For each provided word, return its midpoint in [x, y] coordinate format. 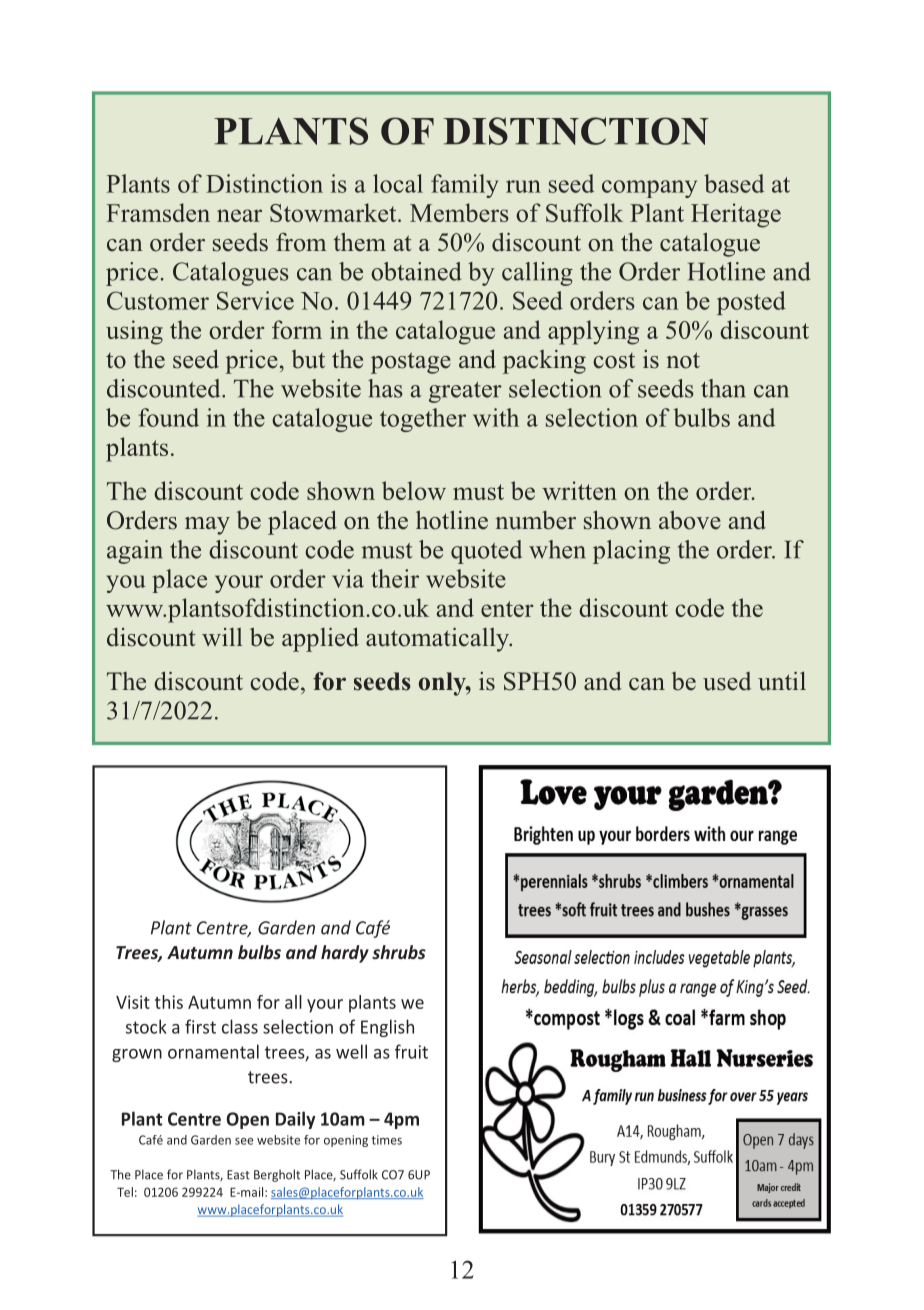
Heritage [736, 215]
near [239, 215]
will [222, 637]
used [727, 681]
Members [459, 212]
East [238, 1175]
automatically [439, 640]
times [387, 1140]
